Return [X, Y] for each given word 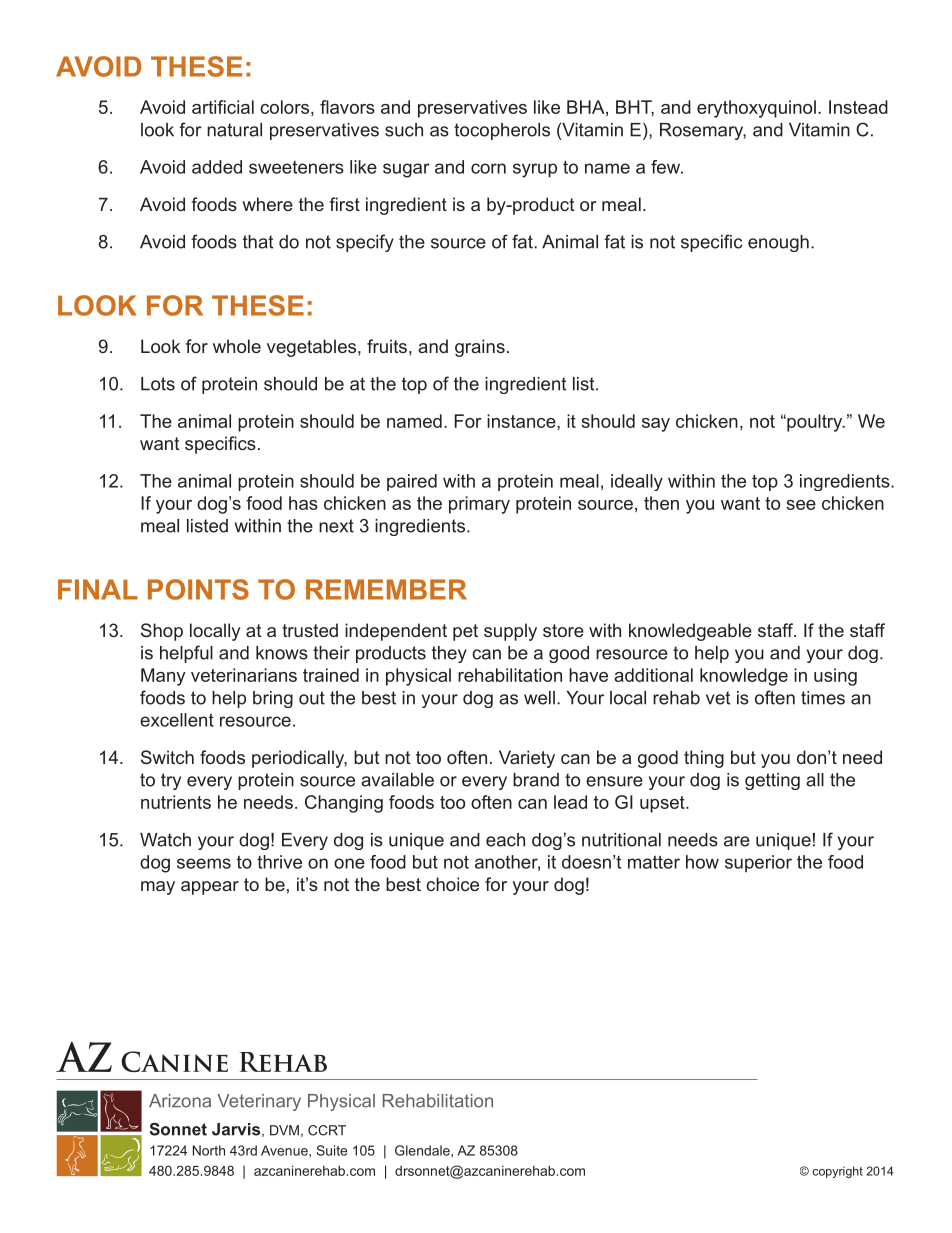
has [303, 503]
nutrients [176, 802]
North [209, 1150]
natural [234, 130]
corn [488, 168]
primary [479, 505]
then [661, 503]
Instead [858, 107]
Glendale [423, 1150]
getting [772, 781]
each [505, 840]
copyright [837, 1172]
